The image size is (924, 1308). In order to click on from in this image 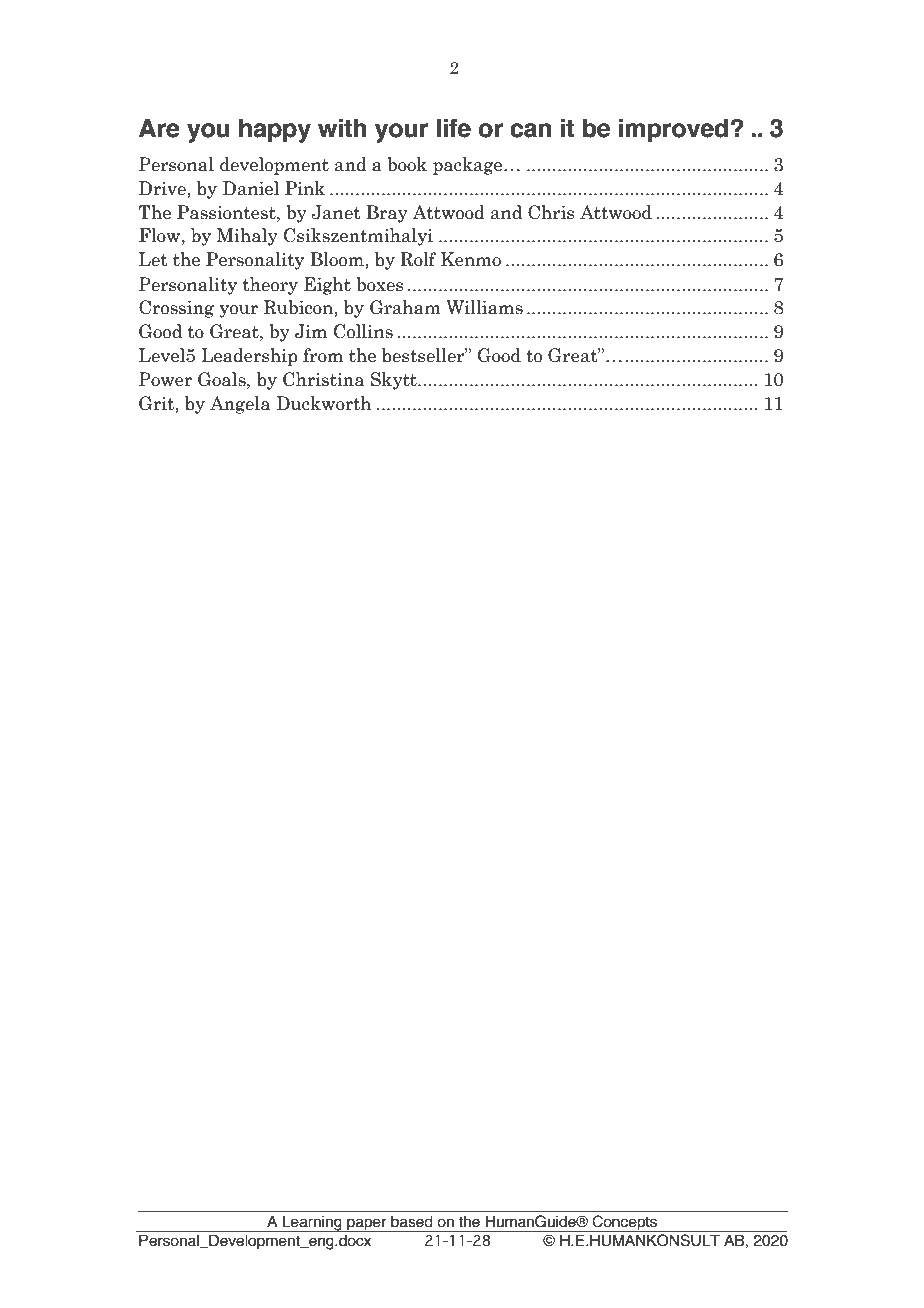, I will do `click(323, 355)`.
